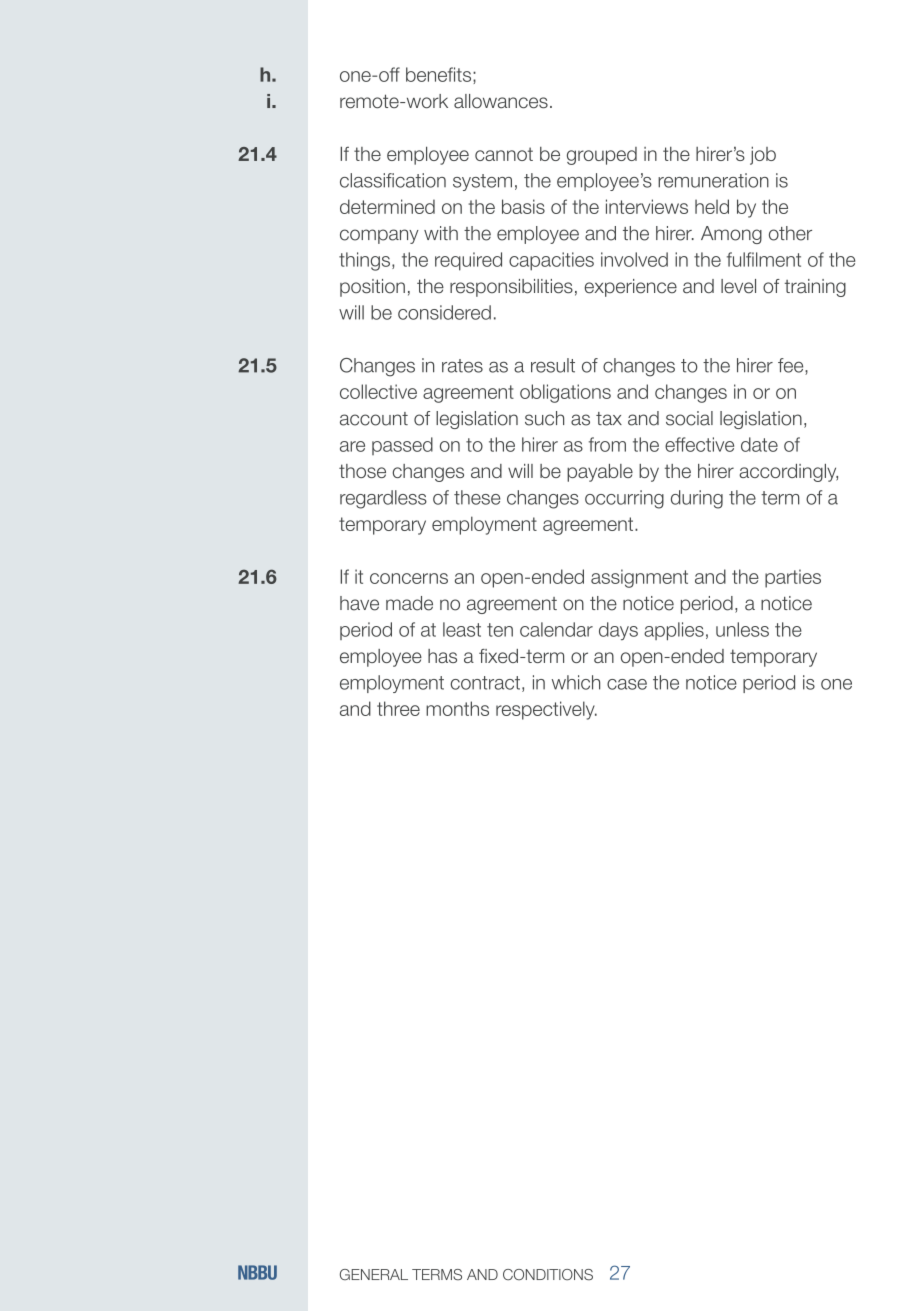 This image has height=1311, width=924. I want to click on regardless, so click(383, 499).
